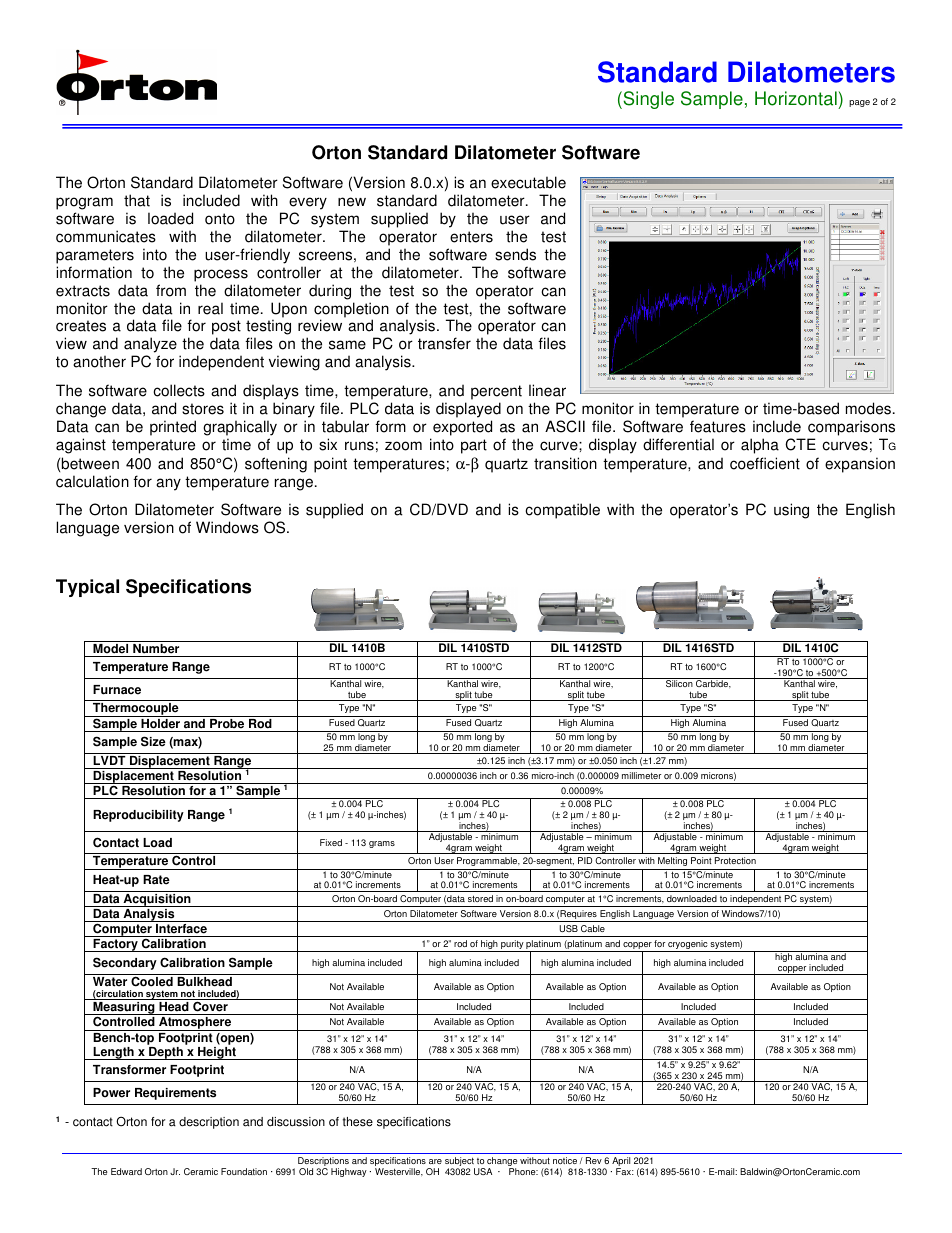 This screenshot has height=1233, width=952. What do you see at coordinates (137, 200) in the screenshot?
I see `that` at bounding box center [137, 200].
